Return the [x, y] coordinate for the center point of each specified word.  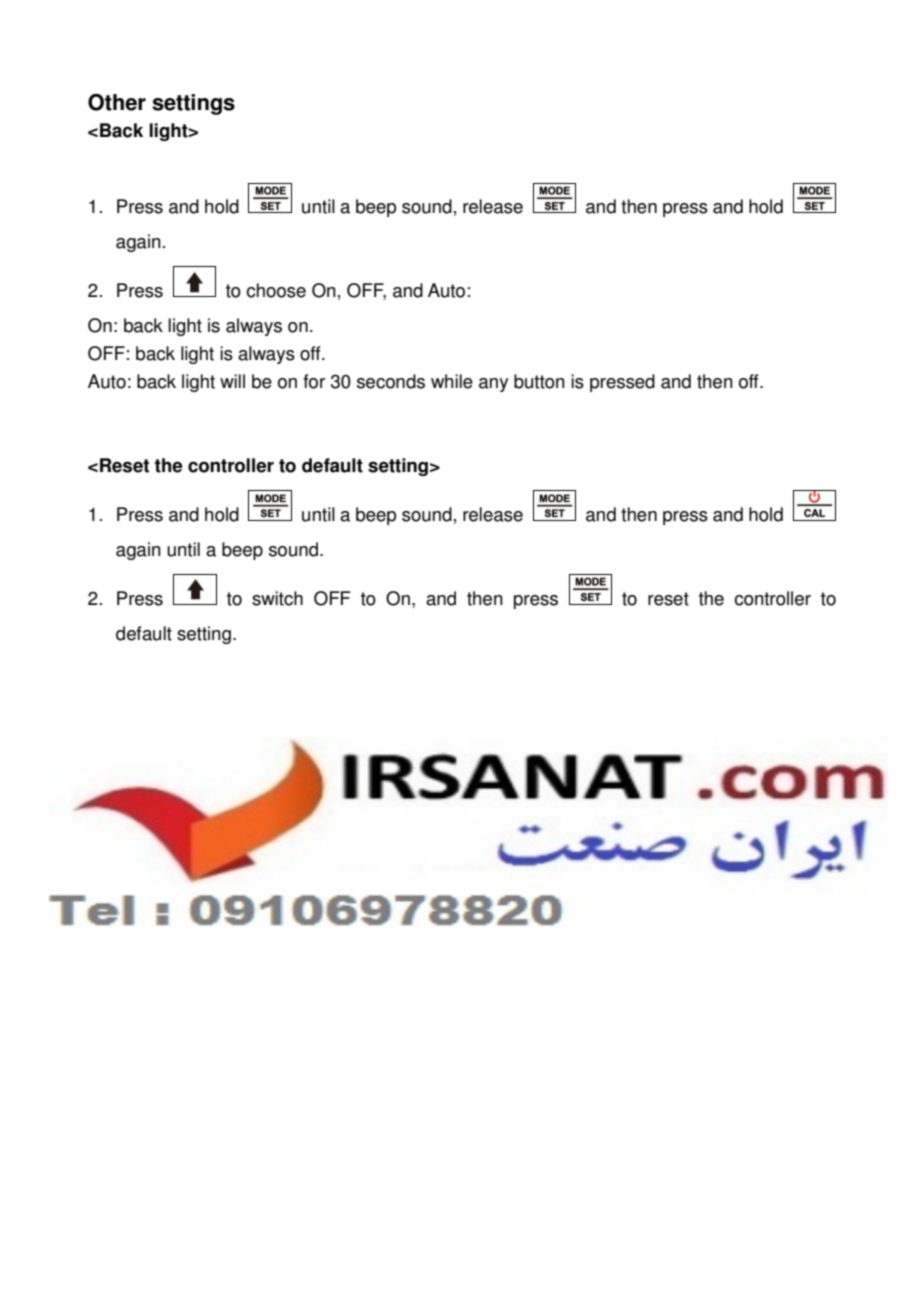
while [452, 381]
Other [117, 102]
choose [276, 290]
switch [277, 598]
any [493, 385]
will [232, 381]
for [314, 381]
